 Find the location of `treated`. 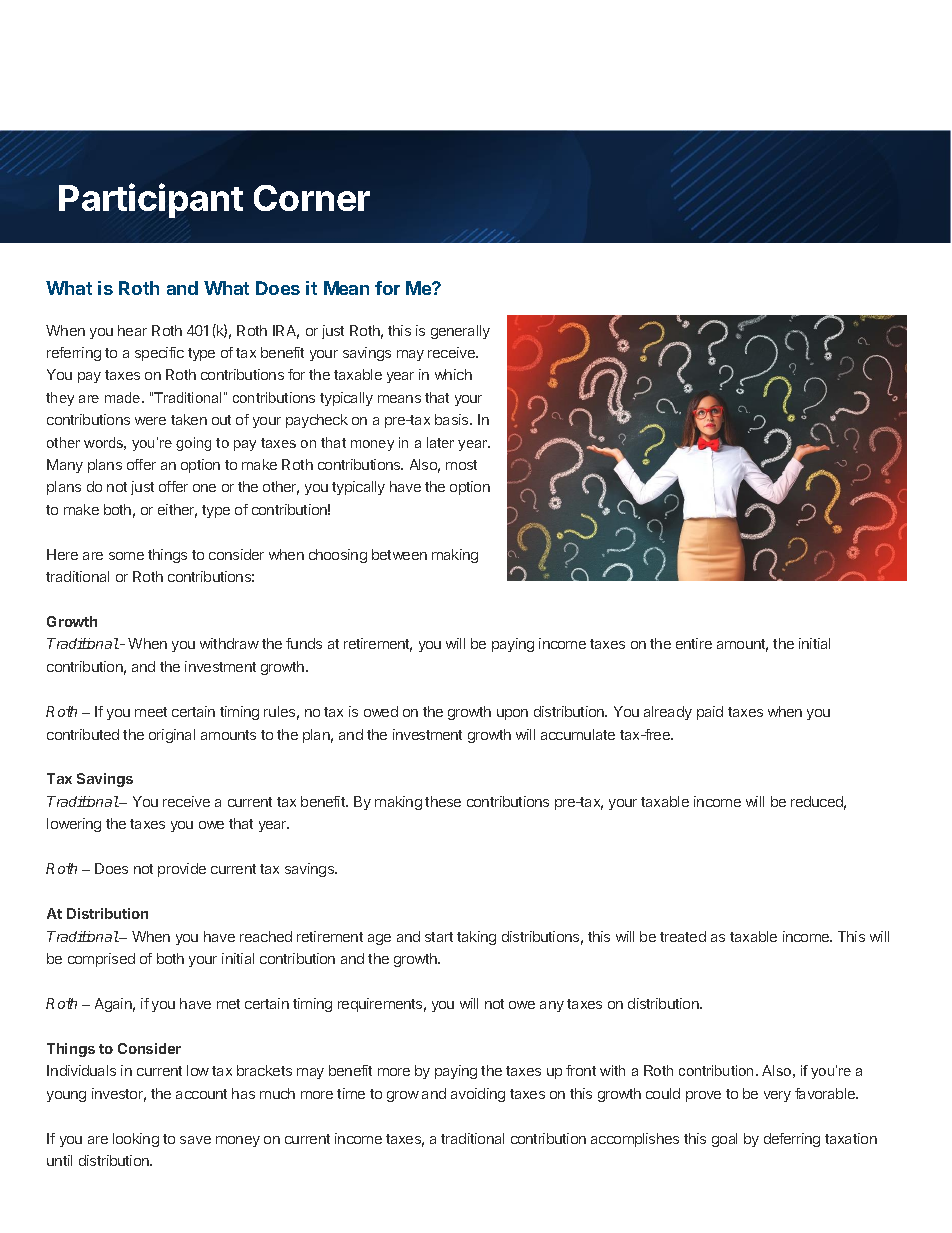

treated is located at coordinates (683, 936).
